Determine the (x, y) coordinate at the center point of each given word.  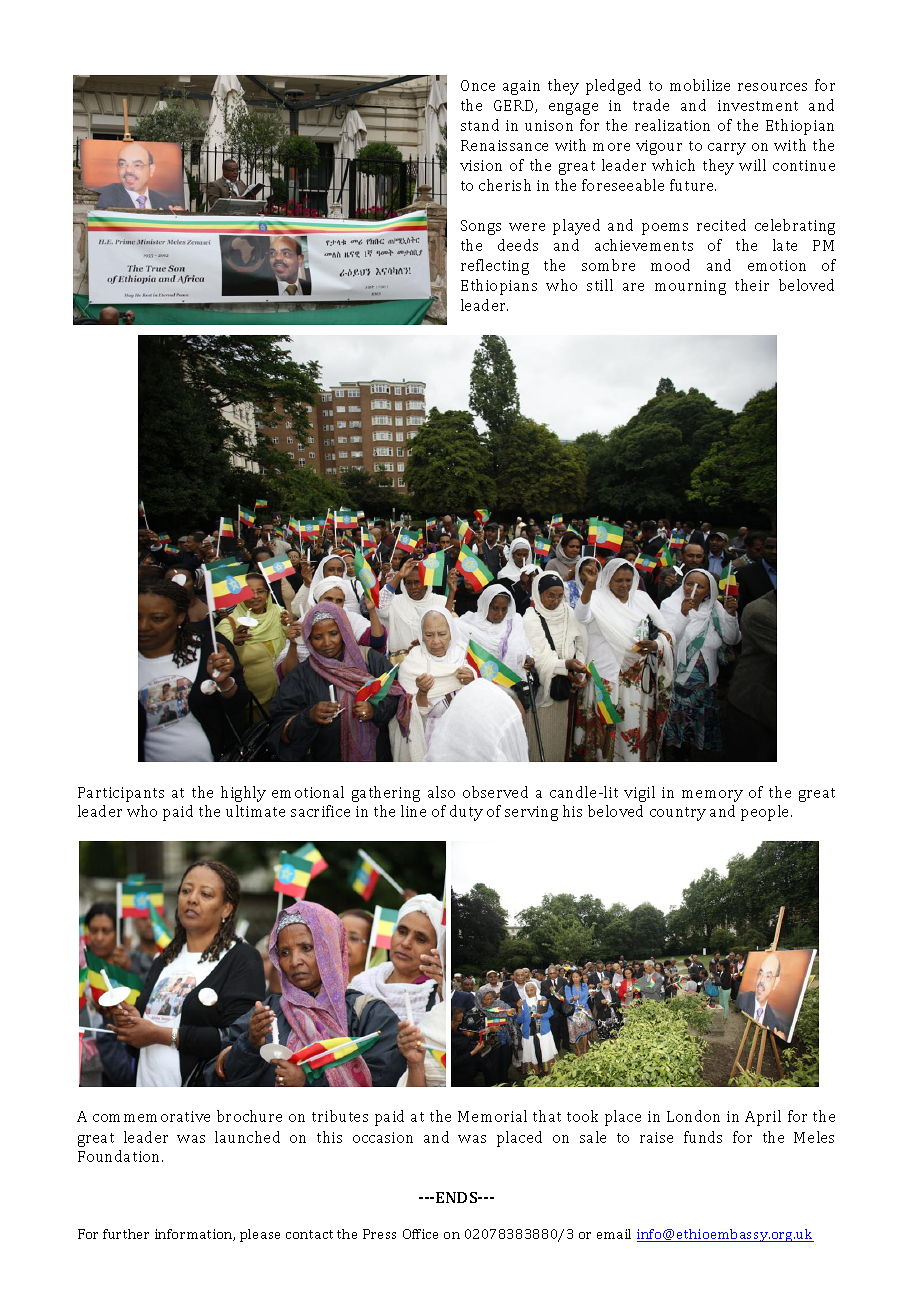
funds (703, 1137)
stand (480, 125)
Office (420, 1234)
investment (758, 105)
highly (243, 794)
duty (466, 813)
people (766, 813)
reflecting (495, 267)
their (752, 285)
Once (478, 85)
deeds (518, 245)
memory (712, 796)
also (441, 792)
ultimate (255, 811)
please (260, 1235)
